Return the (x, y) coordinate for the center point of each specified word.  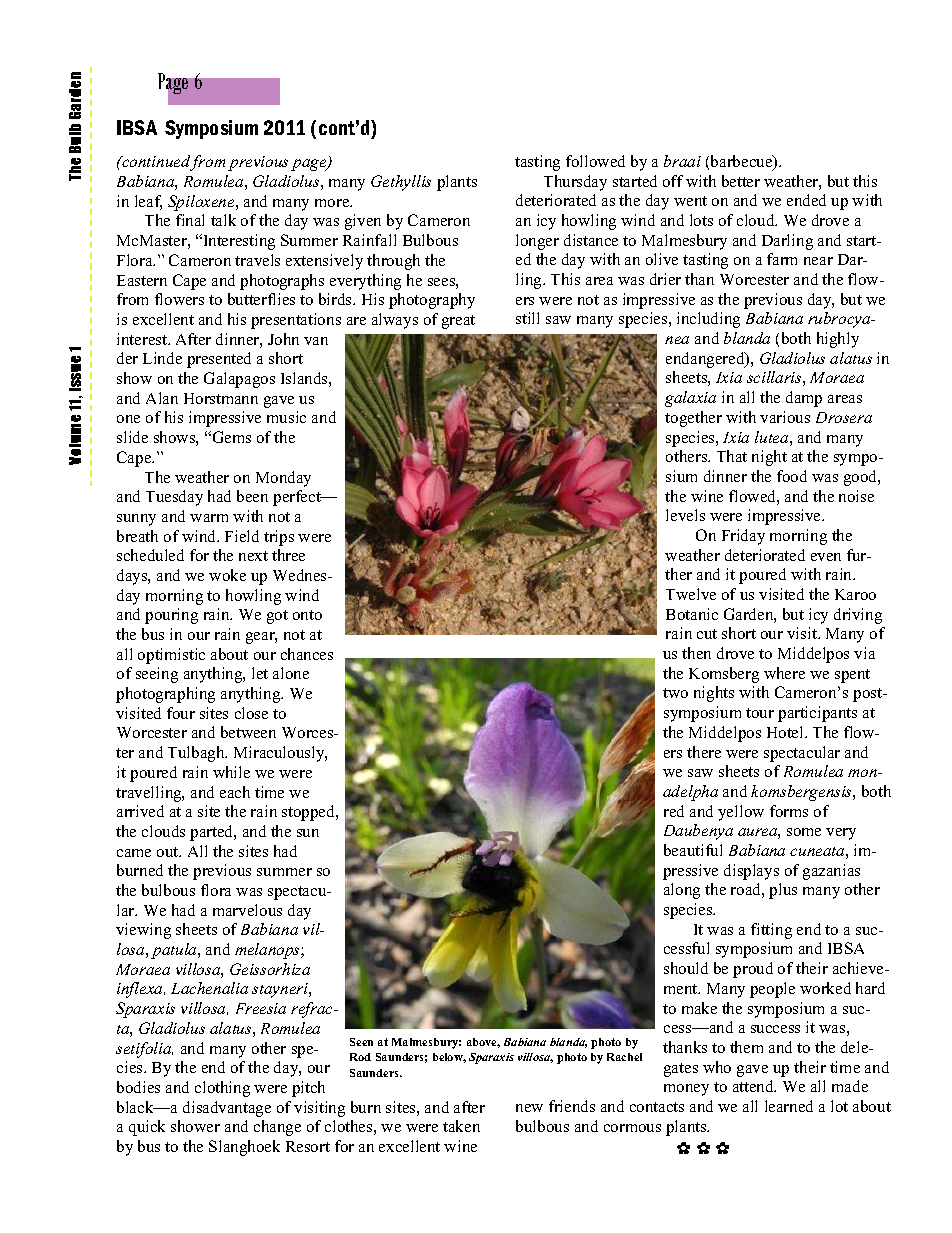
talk (223, 220)
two (675, 693)
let (260, 673)
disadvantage (227, 1109)
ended (806, 200)
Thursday (575, 183)
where (784, 673)
